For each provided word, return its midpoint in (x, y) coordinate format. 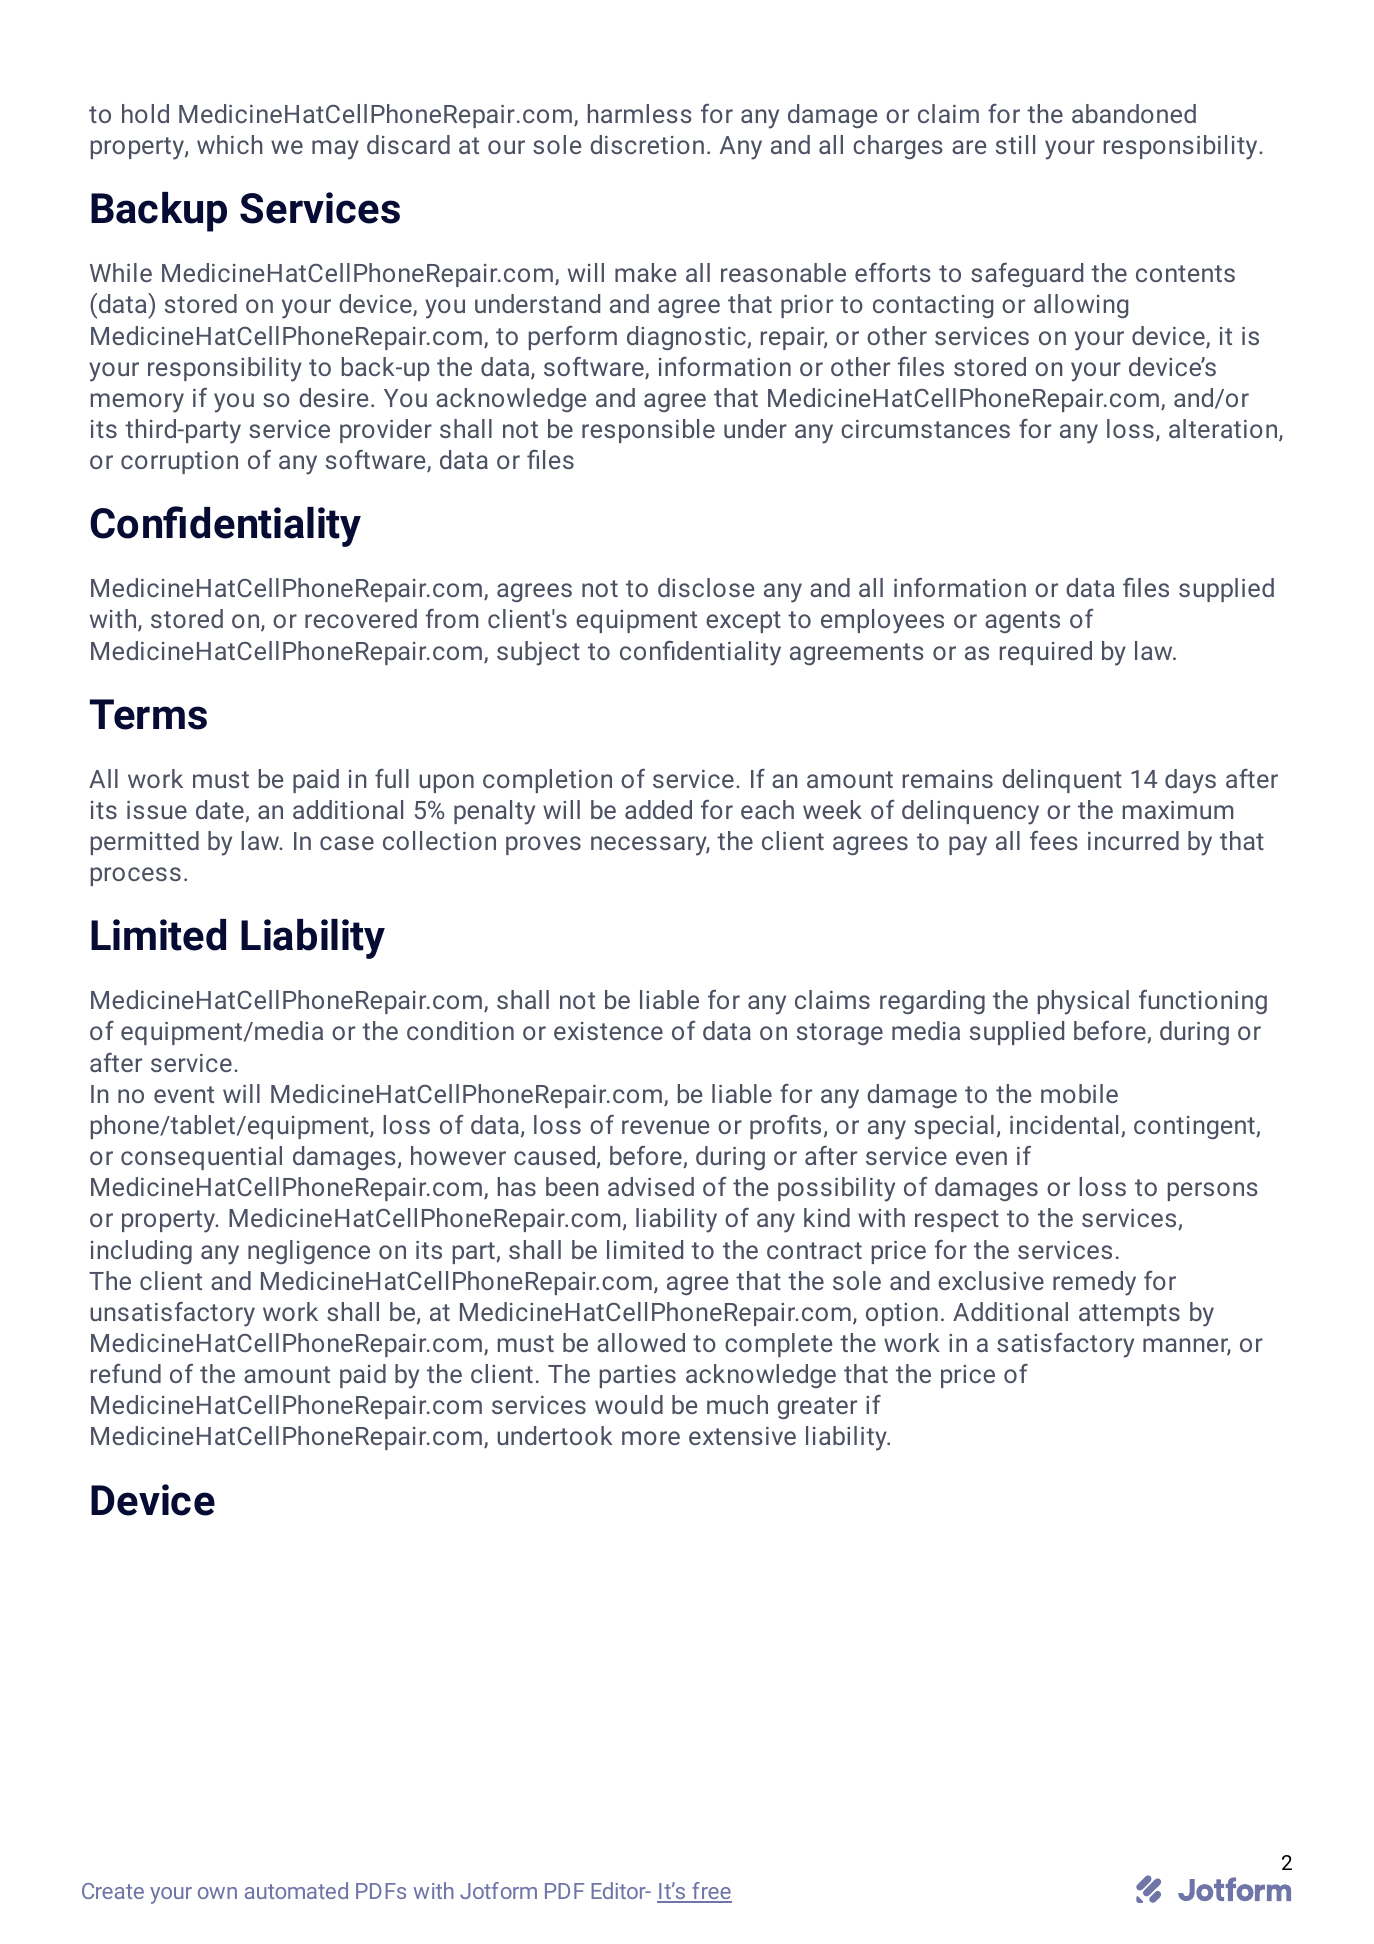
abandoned (1134, 113)
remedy (1094, 1283)
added (658, 809)
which (230, 144)
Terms (148, 714)
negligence (309, 1252)
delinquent (1062, 781)
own (217, 1893)
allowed (641, 1342)
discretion (647, 144)
